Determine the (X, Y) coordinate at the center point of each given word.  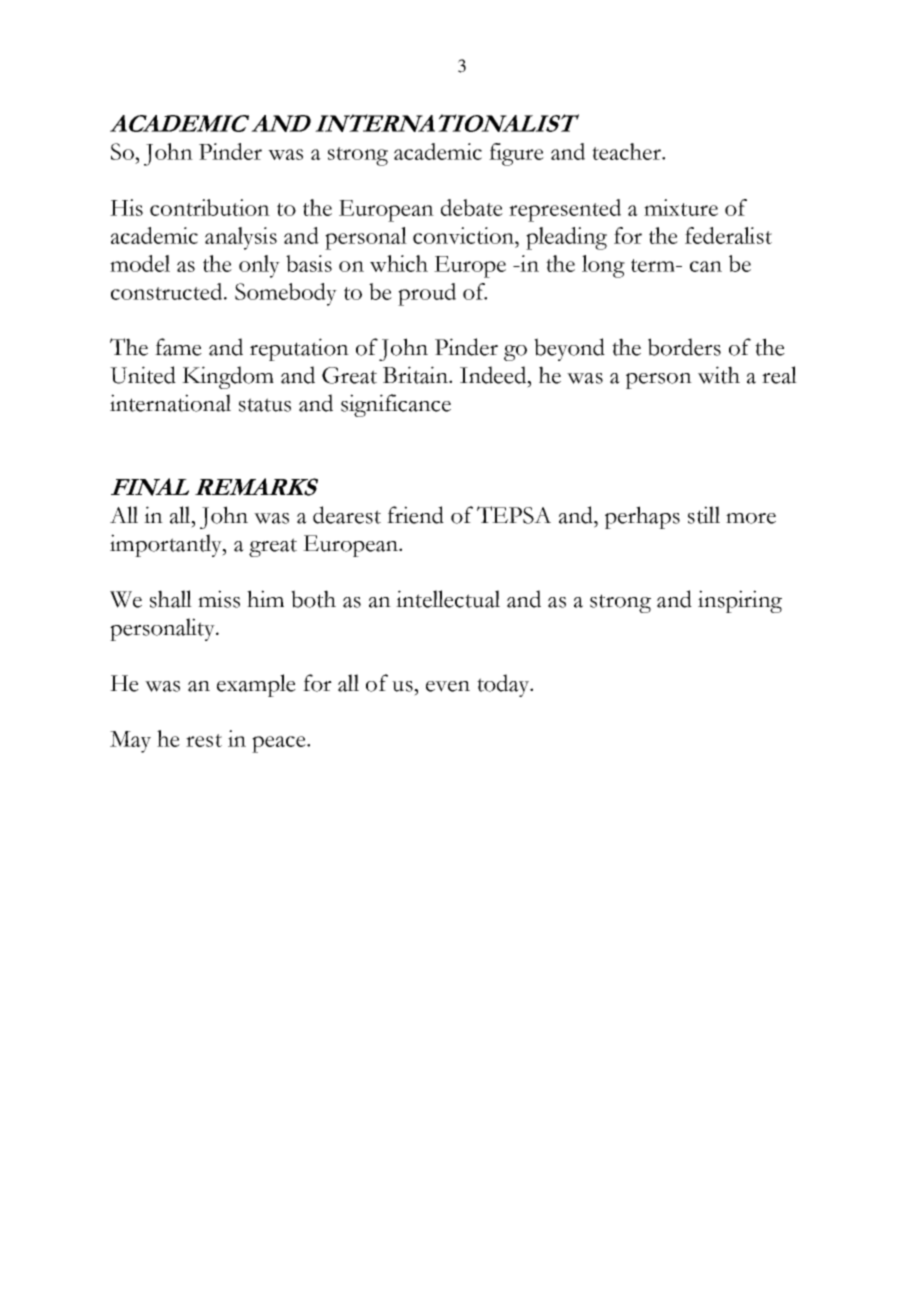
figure (516, 154)
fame (178, 347)
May (130, 742)
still (704, 515)
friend (415, 515)
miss (219, 599)
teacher (628, 151)
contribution (210, 207)
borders (684, 347)
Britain (416, 375)
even (448, 686)
